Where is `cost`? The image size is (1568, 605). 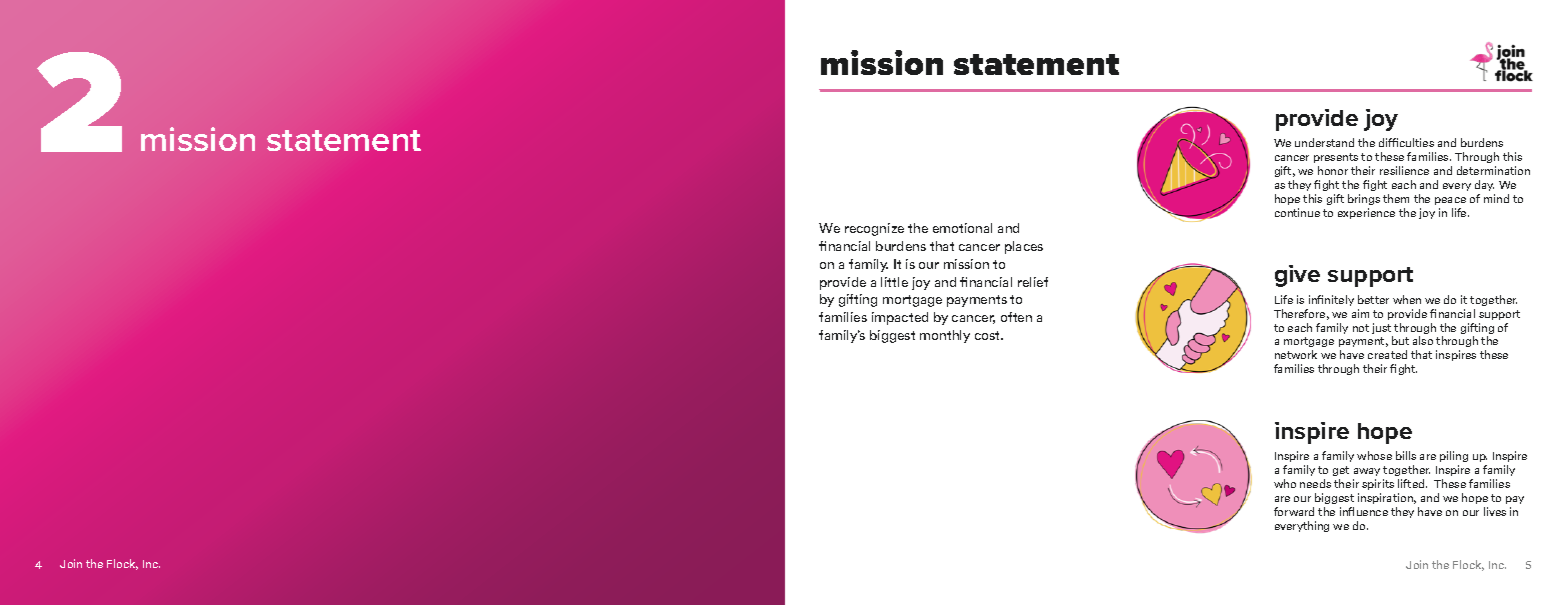 cost is located at coordinates (988, 335).
